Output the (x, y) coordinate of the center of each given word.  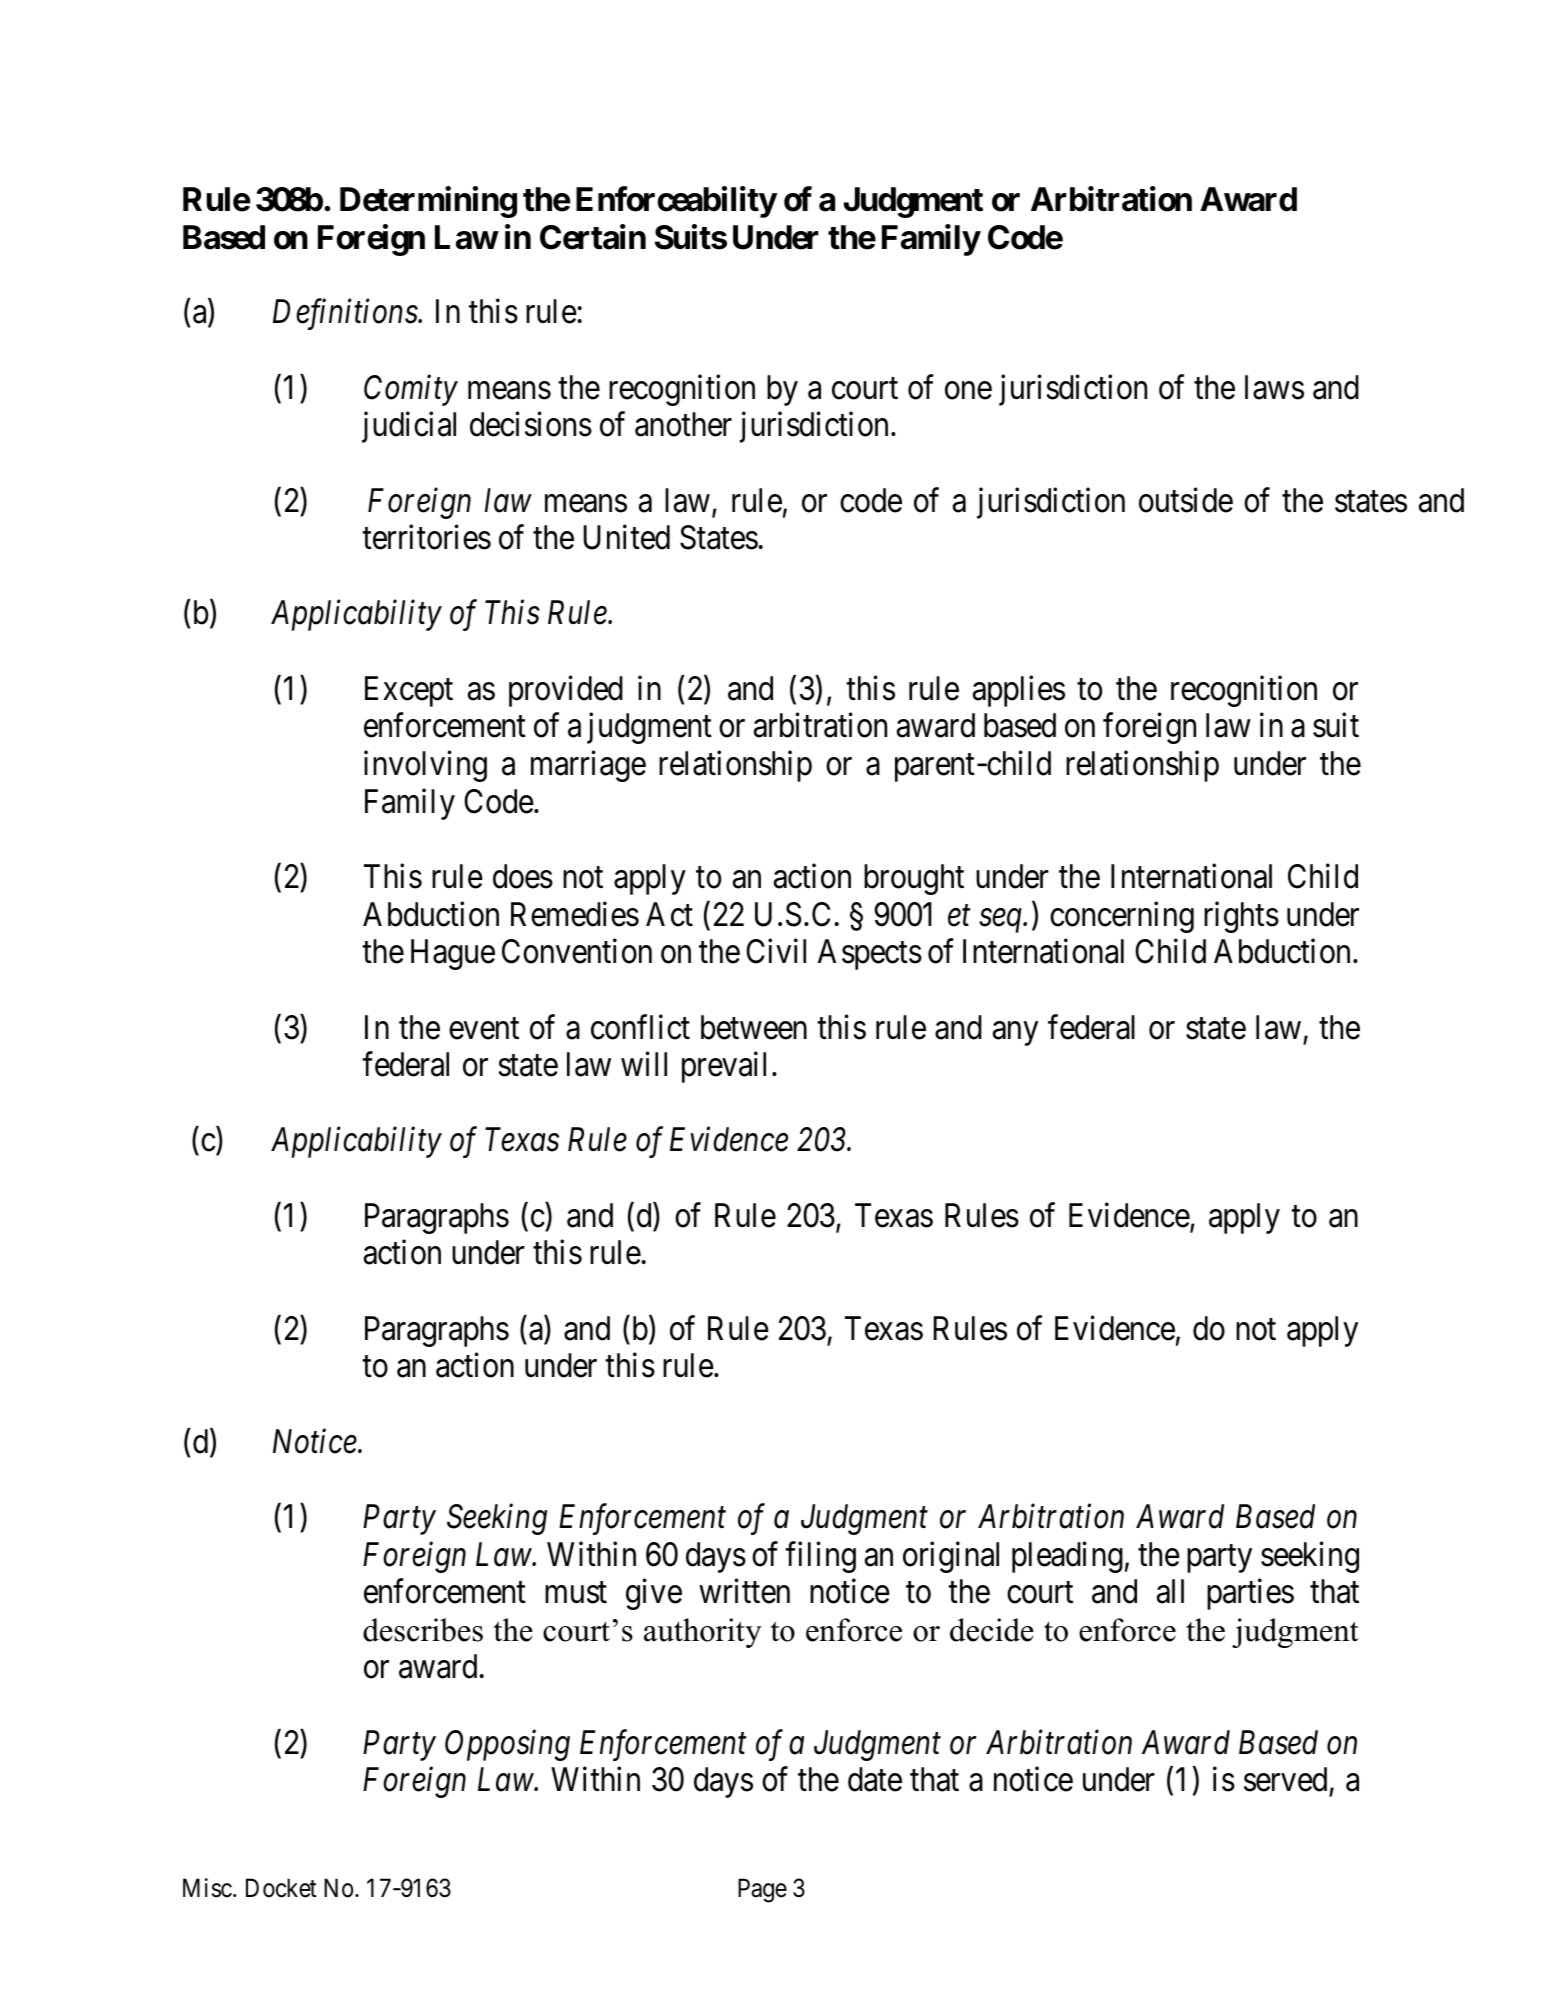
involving (425, 766)
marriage (588, 766)
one (968, 391)
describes (423, 1630)
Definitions (346, 314)
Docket (281, 1888)
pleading (1067, 1557)
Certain (593, 237)
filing (820, 1557)
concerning (1122, 917)
